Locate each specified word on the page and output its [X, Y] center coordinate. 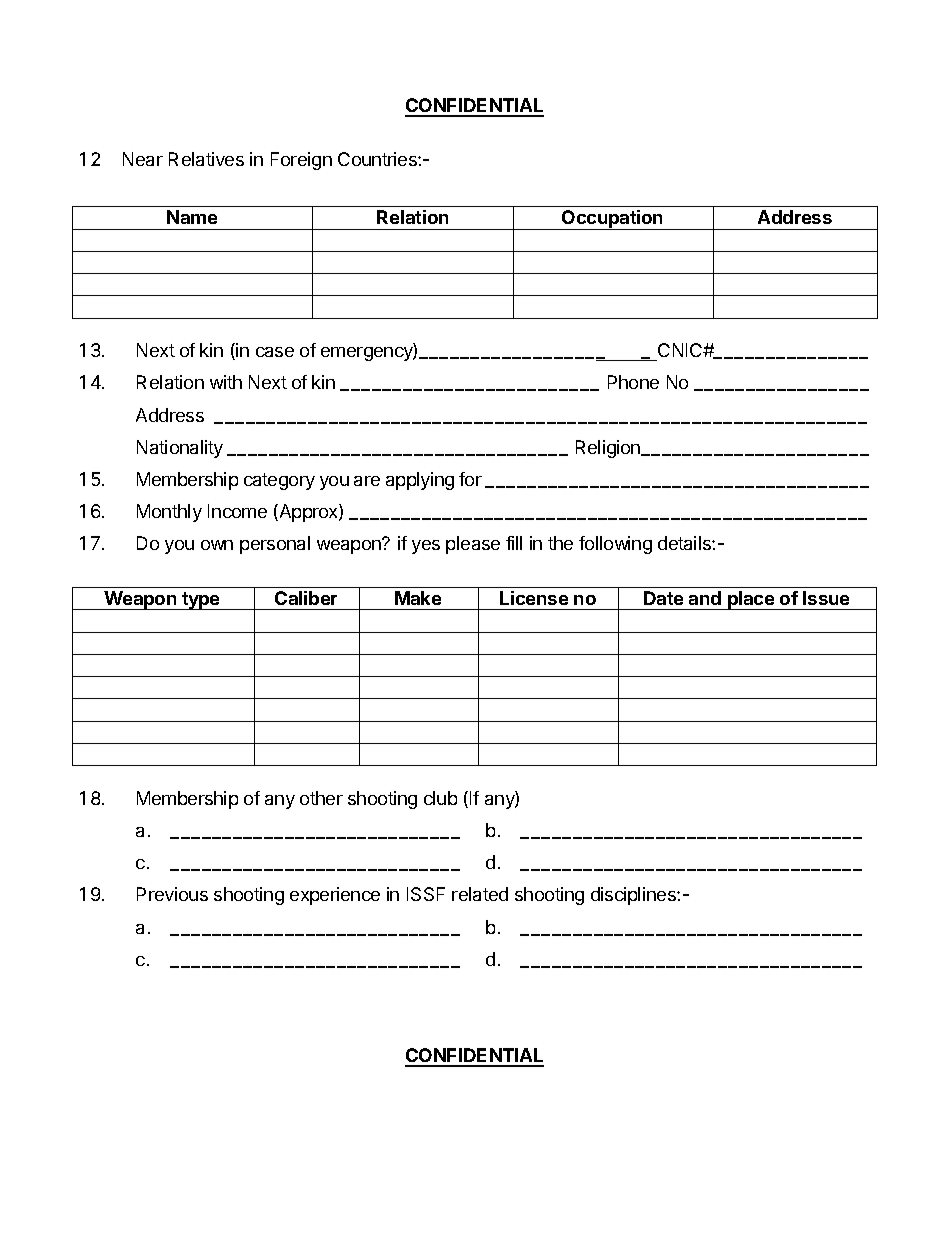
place [751, 600]
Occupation [612, 220]
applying [420, 481]
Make [418, 598]
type [201, 601]
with [226, 382]
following [615, 545]
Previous [172, 894]
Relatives [206, 159]
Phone [633, 382]
